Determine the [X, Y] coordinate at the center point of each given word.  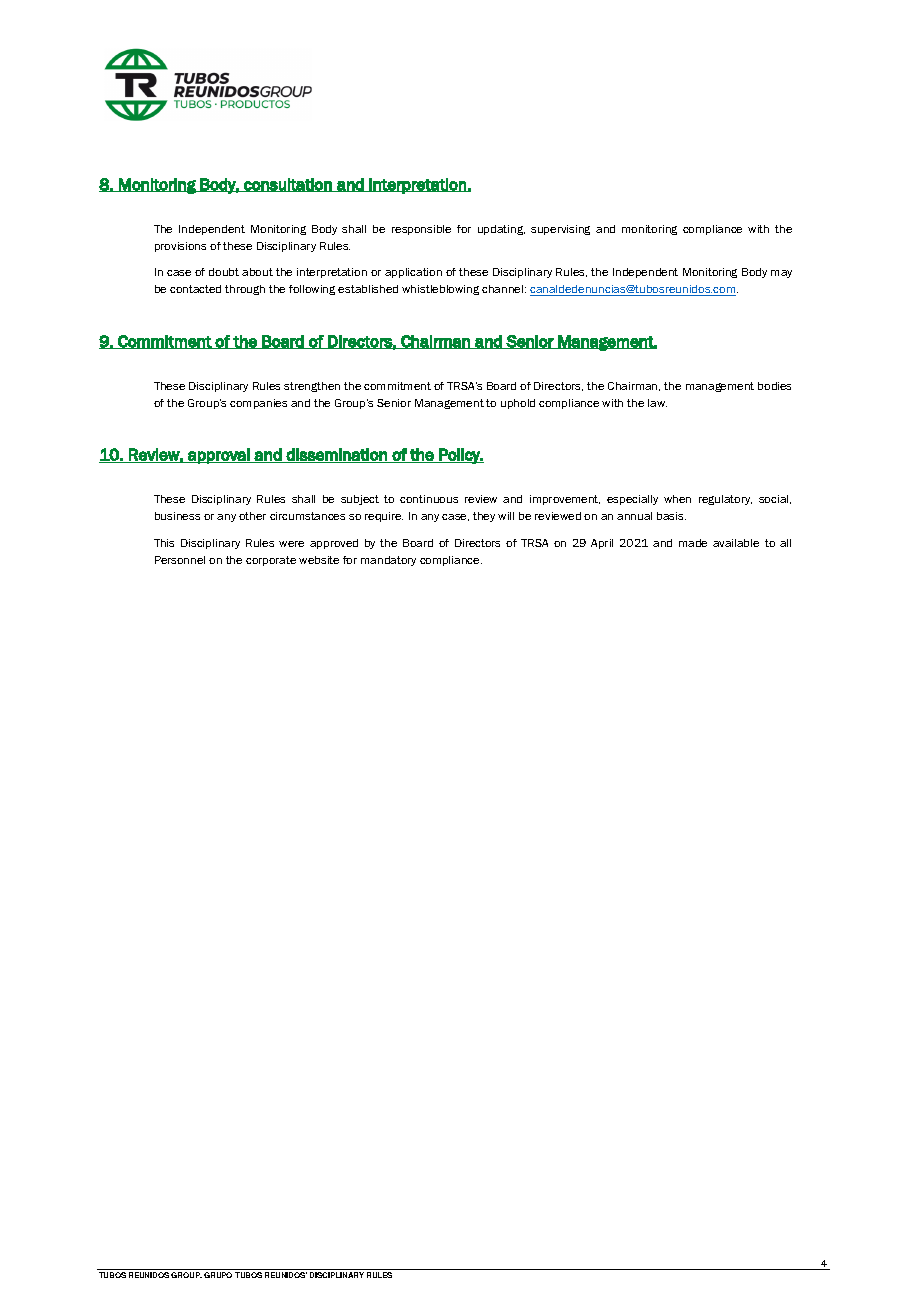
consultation [288, 185]
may [781, 274]
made [693, 543]
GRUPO [218, 1275]
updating [501, 230]
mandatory [388, 561]
